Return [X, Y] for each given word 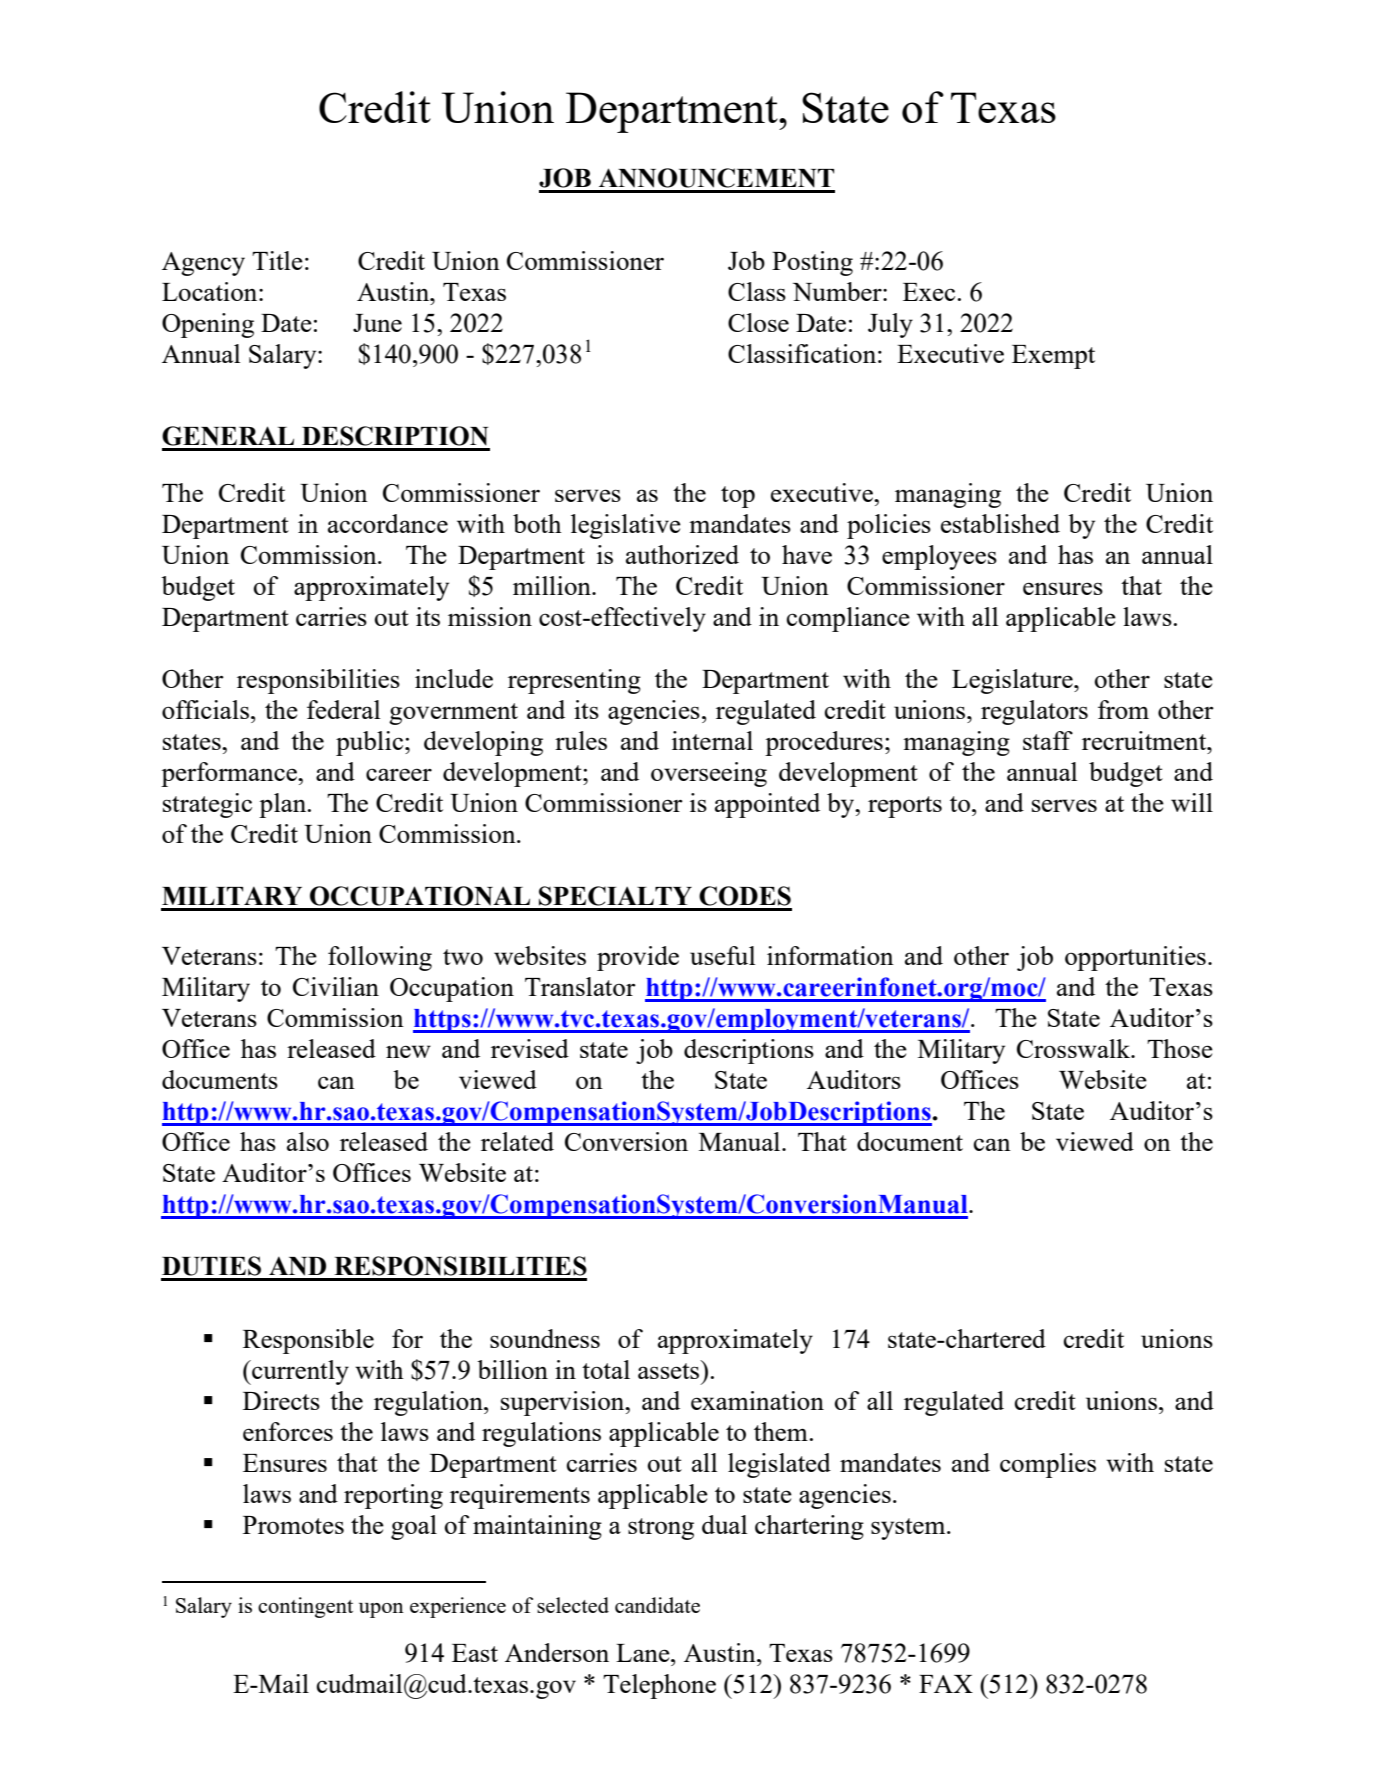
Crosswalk [1075, 1048]
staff [1048, 740]
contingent [305, 1607]
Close [758, 322]
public [371, 743]
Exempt [1053, 357]
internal [712, 740]
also [308, 1141]
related [517, 1141]
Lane [644, 1653]
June [377, 323]
